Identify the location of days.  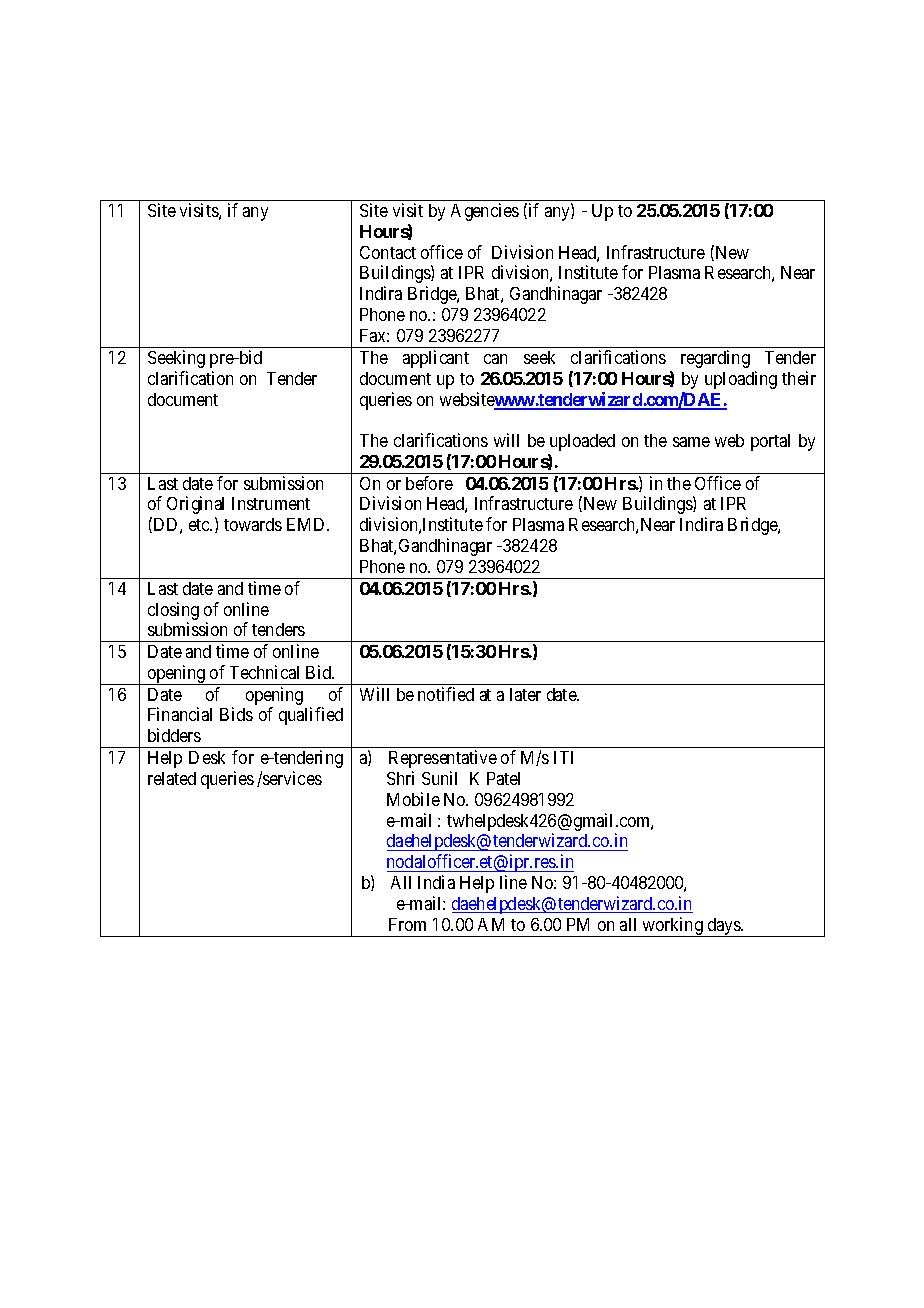
(724, 927).
